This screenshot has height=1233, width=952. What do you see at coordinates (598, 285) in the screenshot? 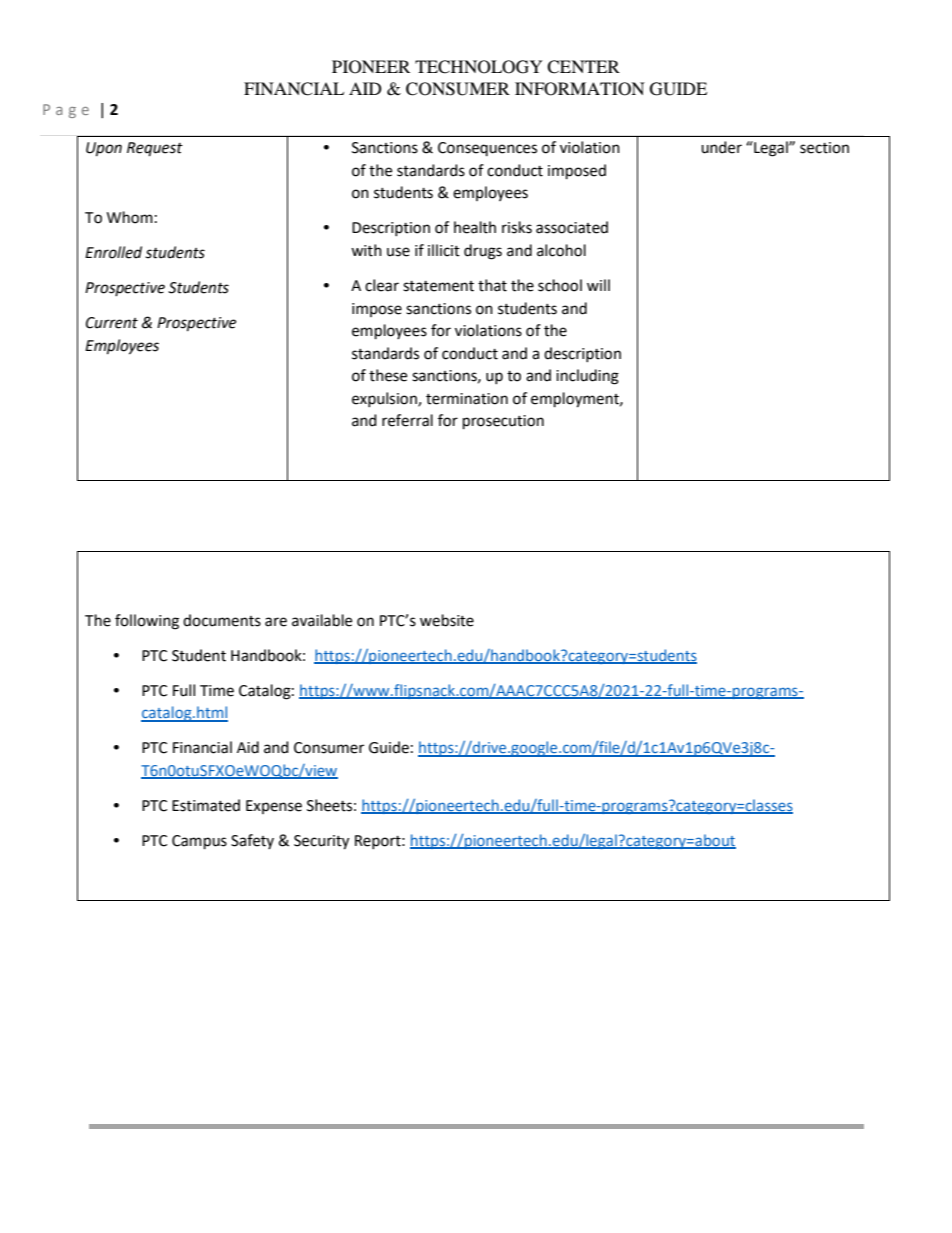
I see `will` at bounding box center [598, 285].
